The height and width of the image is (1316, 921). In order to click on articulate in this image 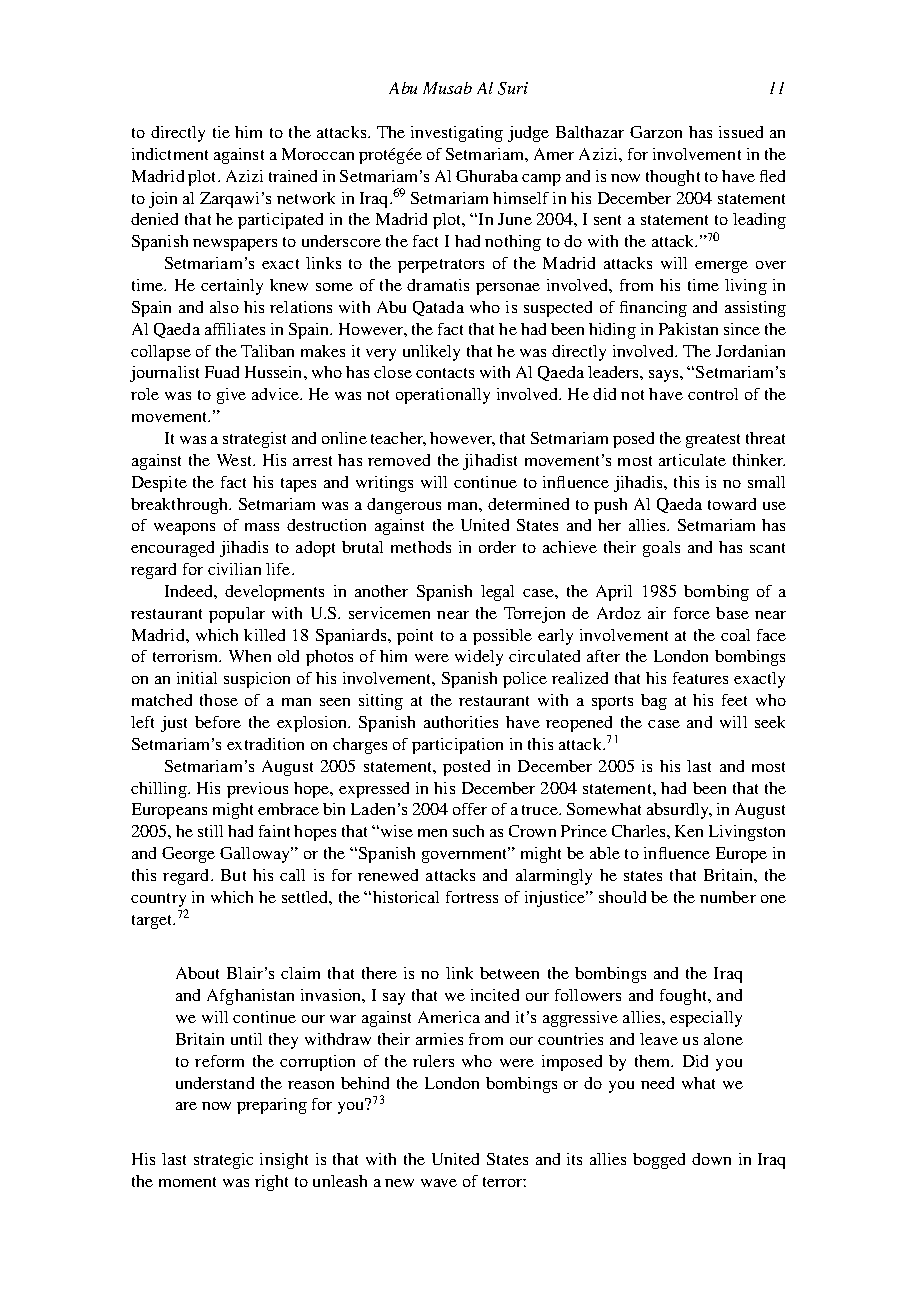, I will do `click(692, 460)`.
